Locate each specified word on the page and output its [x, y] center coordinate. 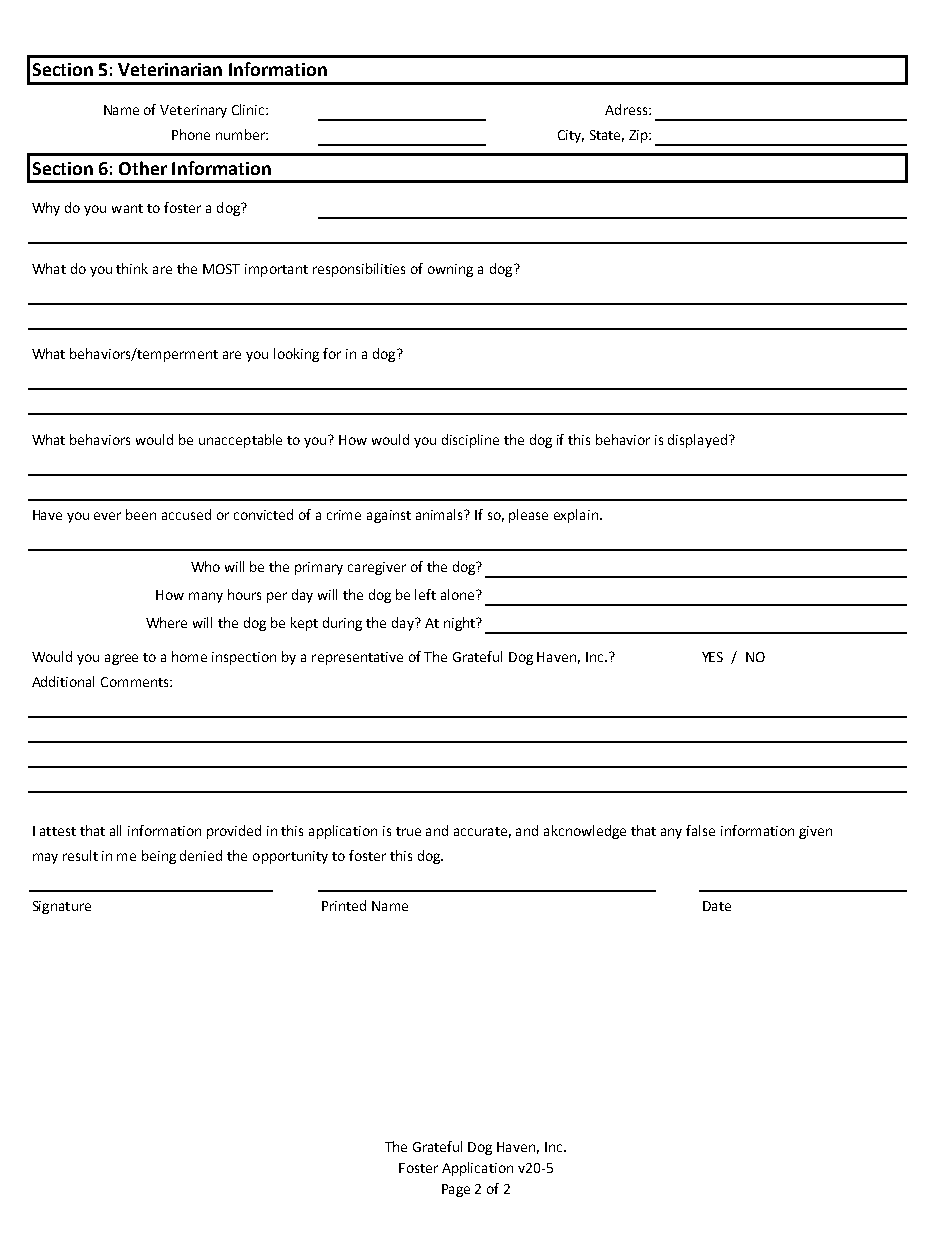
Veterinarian [170, 69]
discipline [470, 441]
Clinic [249, 109]
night [460, 624]
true [408, 831]
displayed [699, 441]
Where [166, 622]
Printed [344, 905]
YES [712, 657]
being [159, 857]
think [132, 268]
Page [456, 1190]
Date [717, 906]
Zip [639, 136]
